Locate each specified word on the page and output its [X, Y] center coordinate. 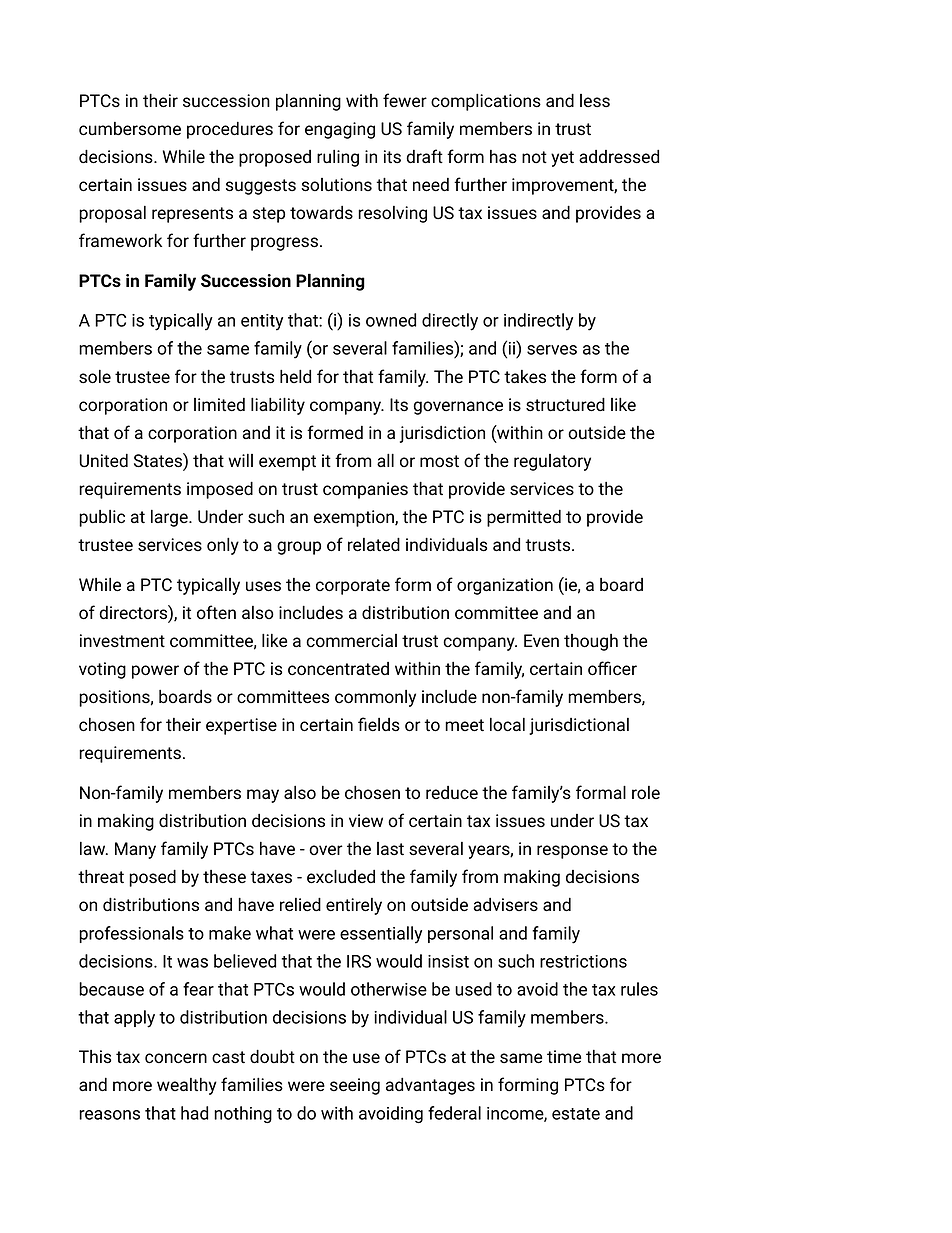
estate [576, 1114]
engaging [340, 130]
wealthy [187, 1086]
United [103, 460]
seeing [355, 1086]
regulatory [552, 462]
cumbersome [130, 129]
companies [365, 490]
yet [562, 159]
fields [379, 724]
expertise [241, 726]
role [646, 793]
